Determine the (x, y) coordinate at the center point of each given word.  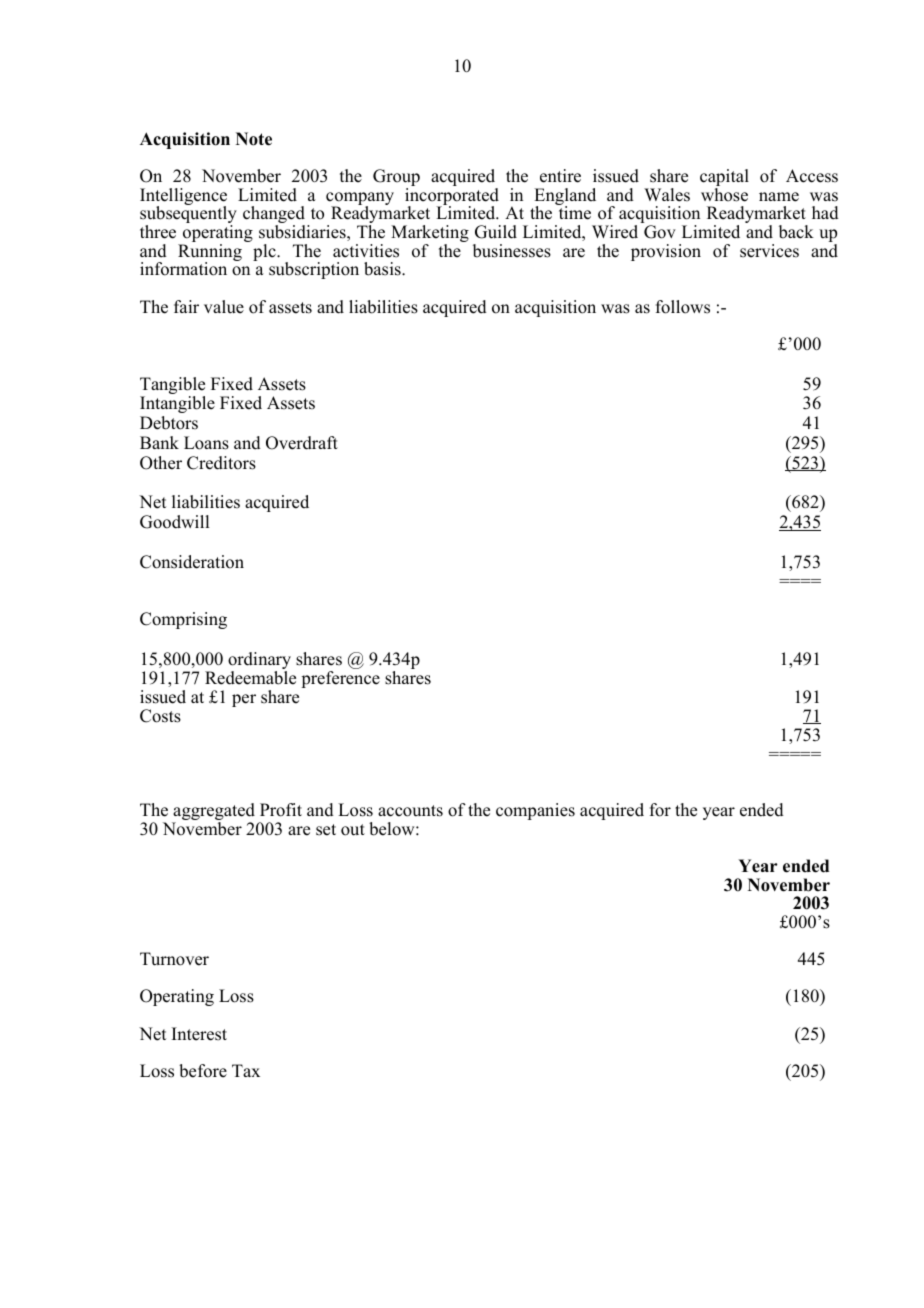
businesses (512, 251)
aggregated (213, 813)
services (769, 251)
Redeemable (250, 678)
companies (535, 811)
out (353, 830)
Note (254, 139)
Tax (246, 1070)
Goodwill (174, 522)
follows (683, 307)
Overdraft (302, 443)
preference (340, 679)
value (224, 307)
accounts (410, 811)
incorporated (452, 198)
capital (724, 179)
